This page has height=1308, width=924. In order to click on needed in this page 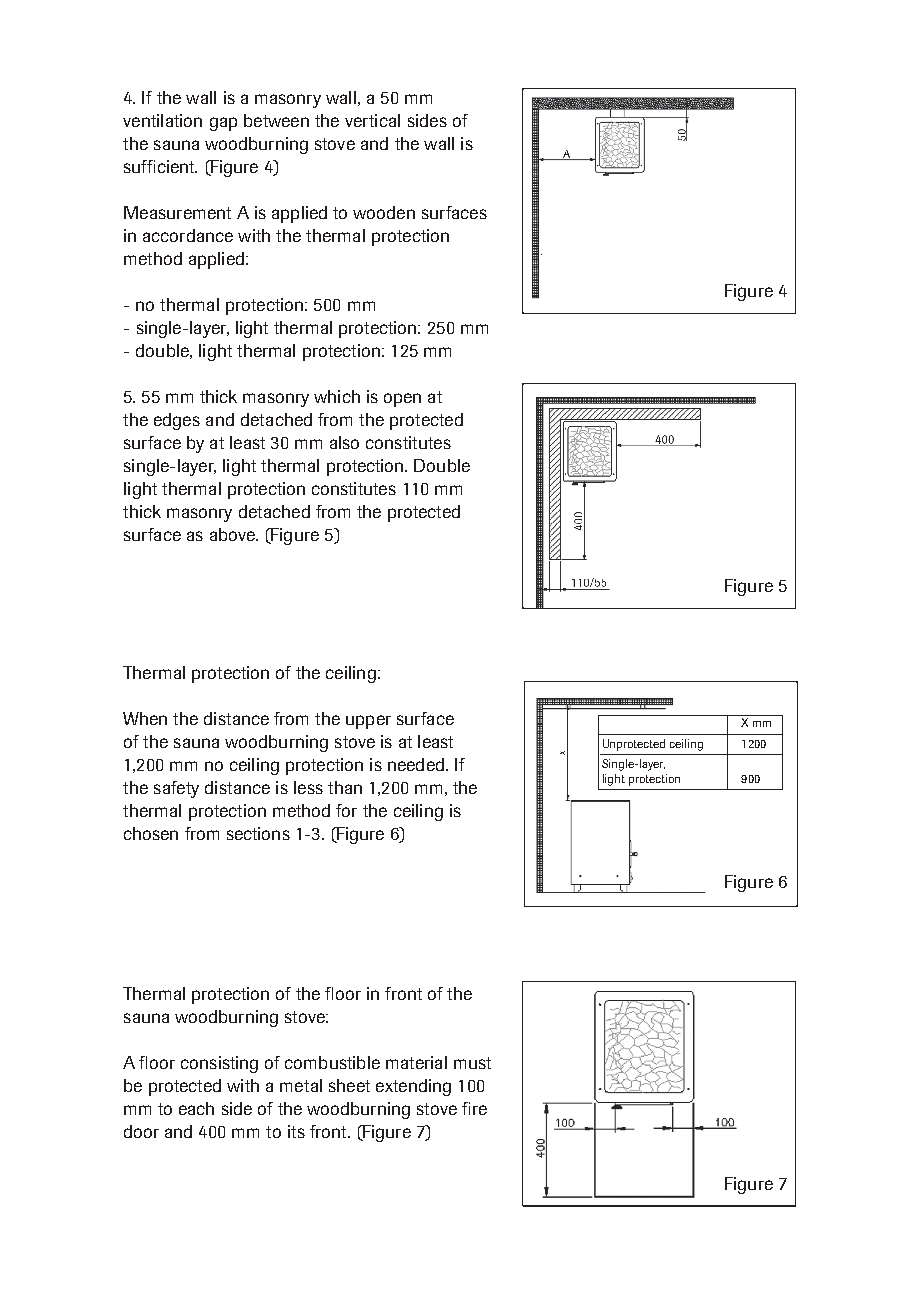, I will do `click(416, 764)`.
